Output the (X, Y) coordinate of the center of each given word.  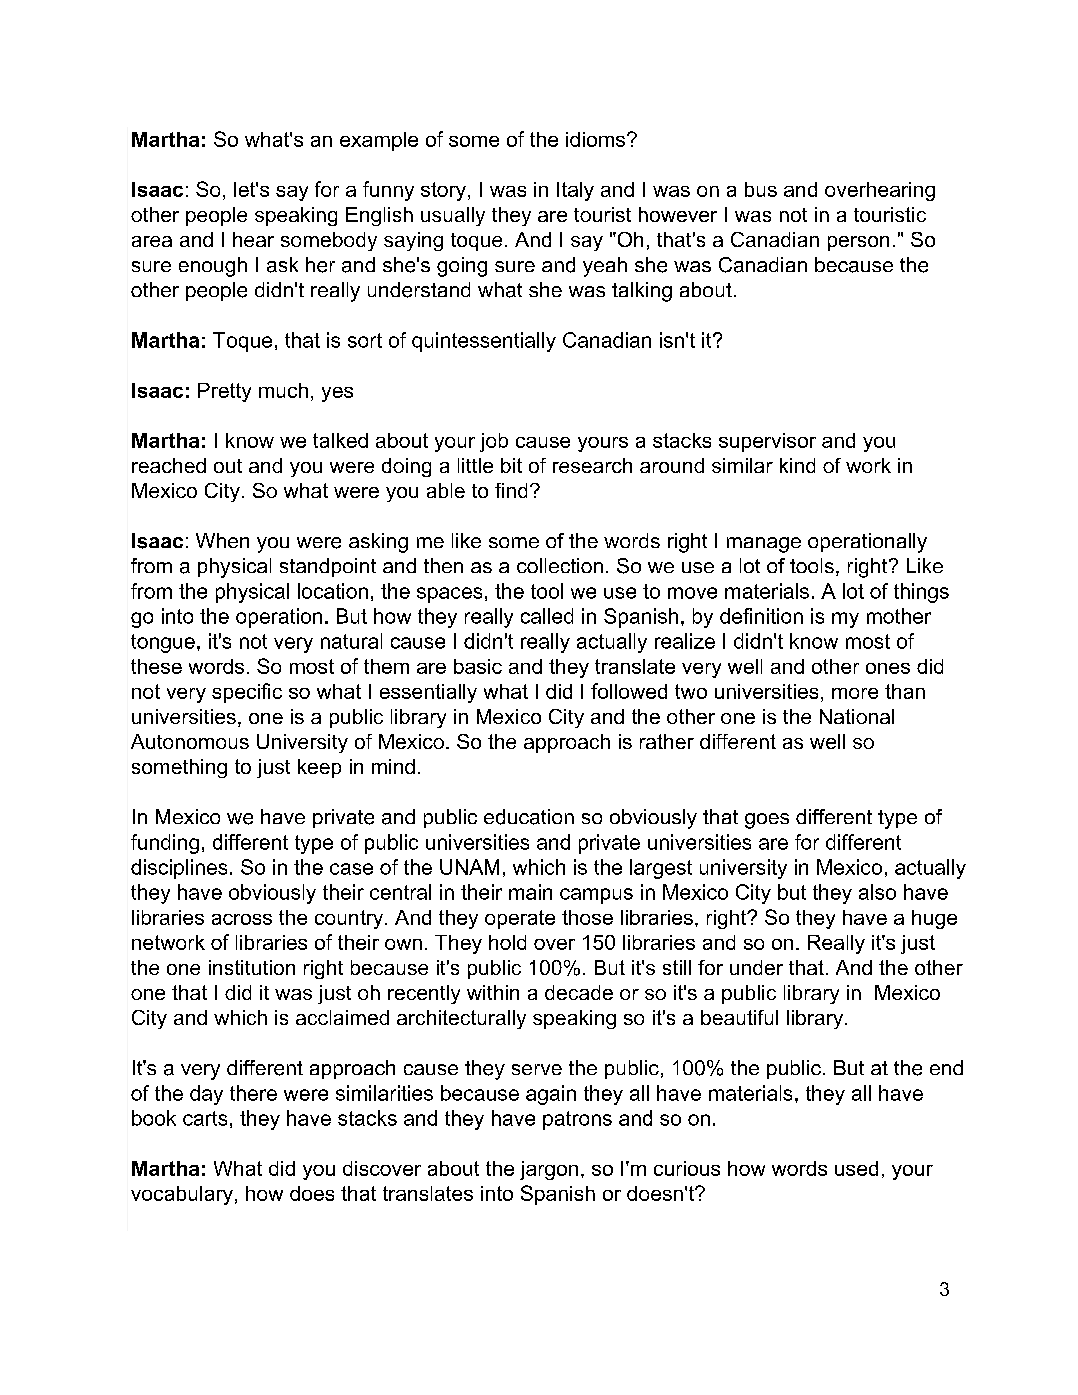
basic (478, 666)
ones (888, 668)
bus (761, 189)
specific (247, 693)
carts (205, 1118)
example (379, 141)
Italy (575, 191)
